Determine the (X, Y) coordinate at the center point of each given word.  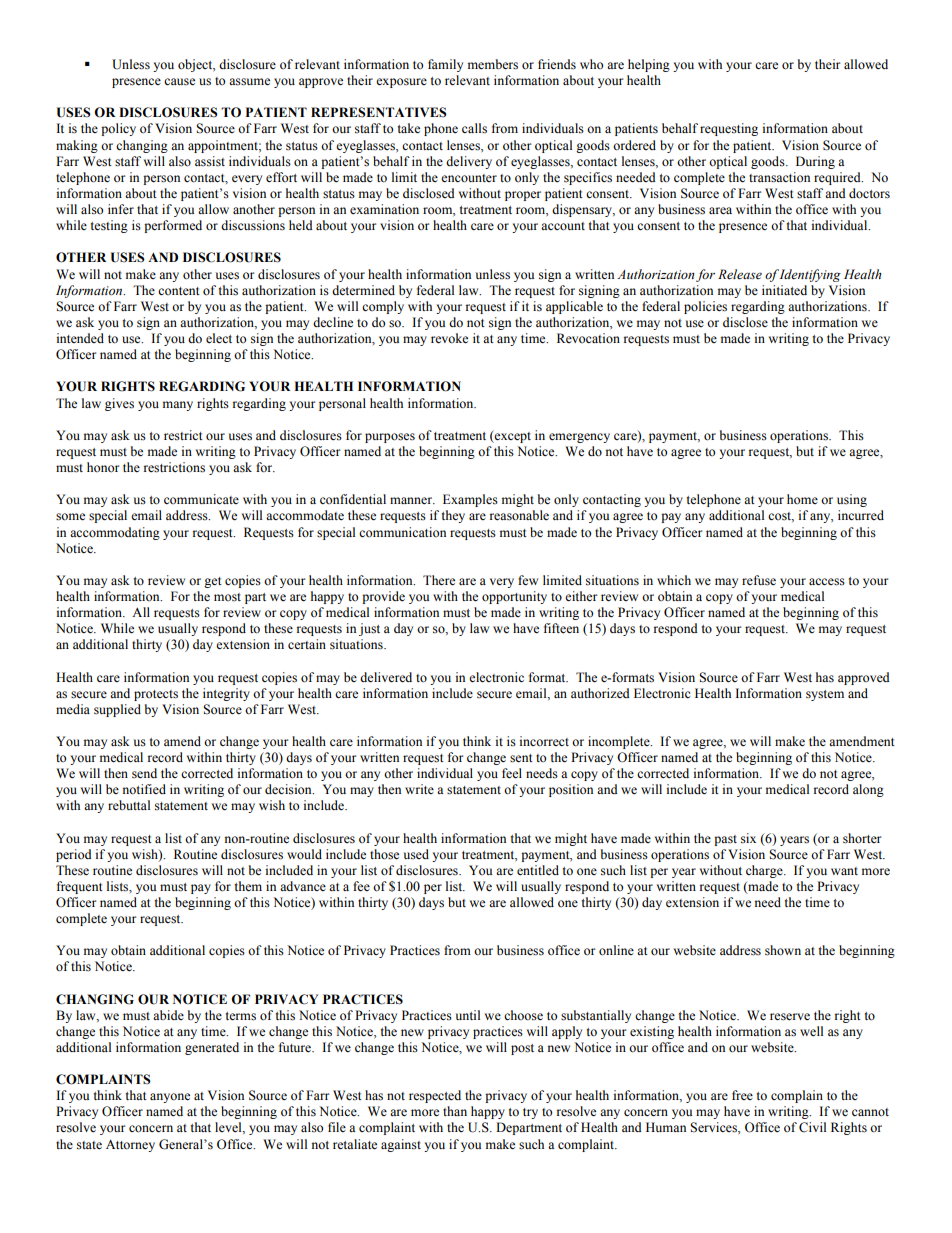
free (742, 1095)
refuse (759, 580)
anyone (170, 1098)
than (455, 1111)
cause (179, 82)
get (213, 582)
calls (474, 128)
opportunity (514, 597)
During (815, 162)
